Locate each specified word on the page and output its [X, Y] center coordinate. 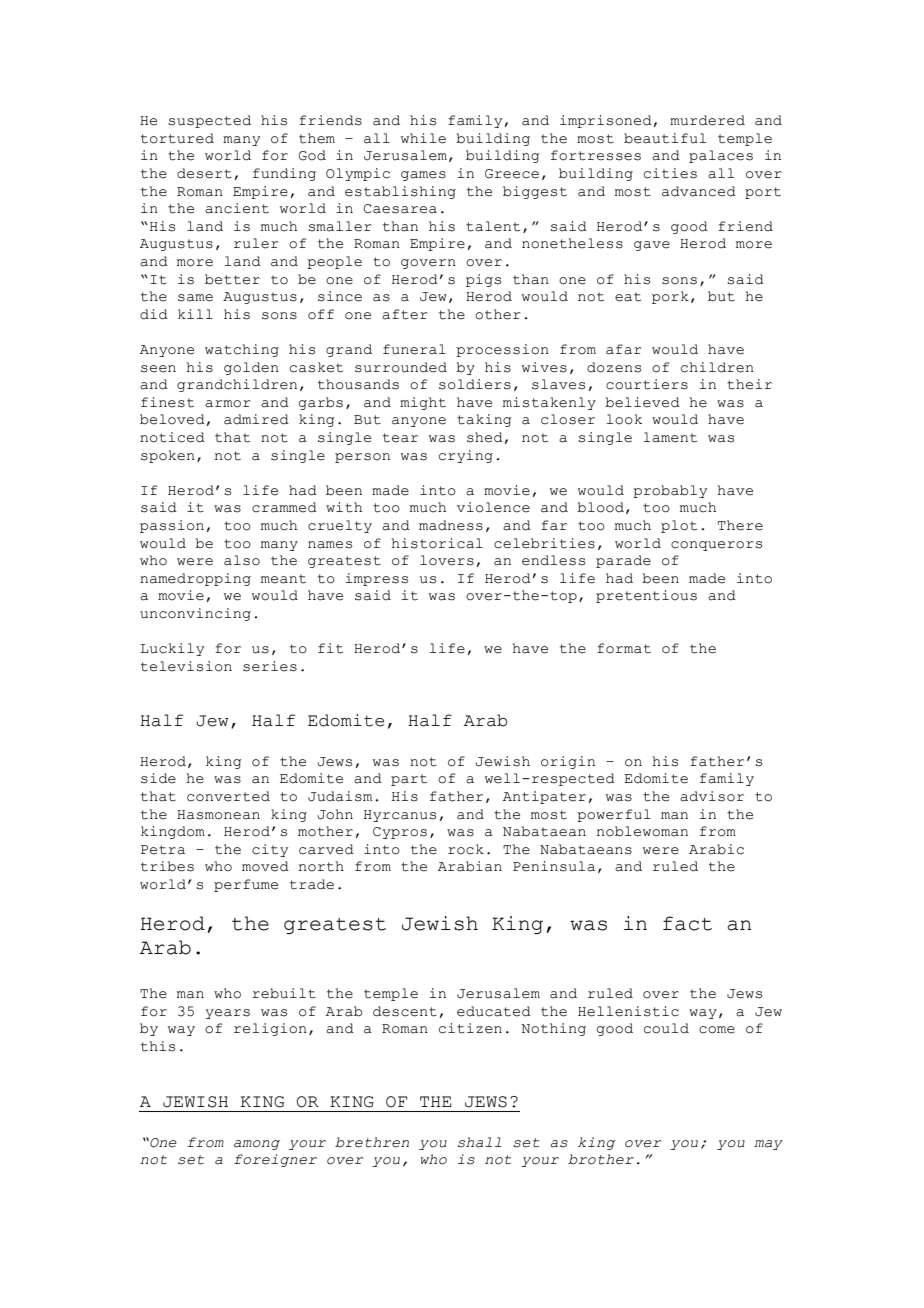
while [423, 138]
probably [670, 491]
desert [204, 173]
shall [480, 1142]
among [257, 1145]
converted [228, 796]
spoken [168, 456]
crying [466, 456]
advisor [712, 796]
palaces [721, 156]
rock [466, 849]
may [768, 1145]
